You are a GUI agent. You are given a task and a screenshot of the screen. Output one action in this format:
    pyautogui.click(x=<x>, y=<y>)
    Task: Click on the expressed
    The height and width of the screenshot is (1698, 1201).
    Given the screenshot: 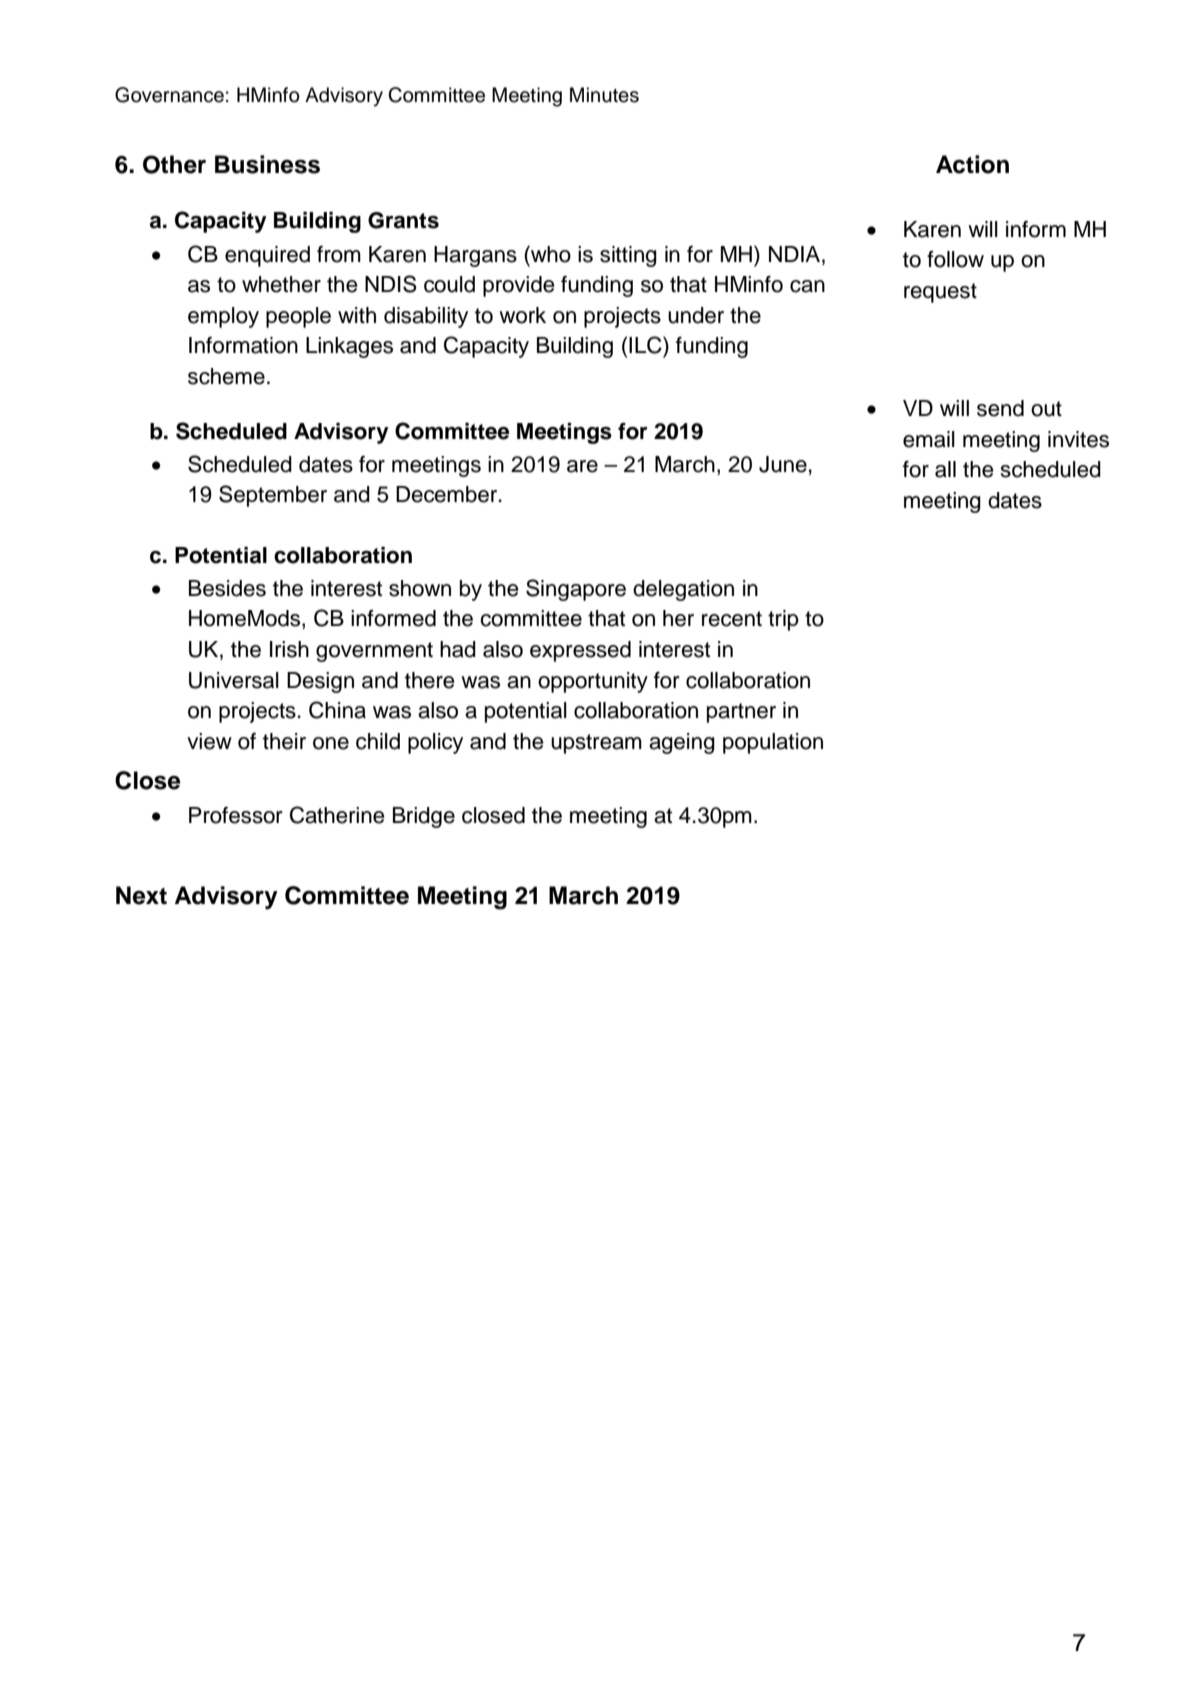 What is the action you would take?
    pyautogui.click(x=580, y=651)
